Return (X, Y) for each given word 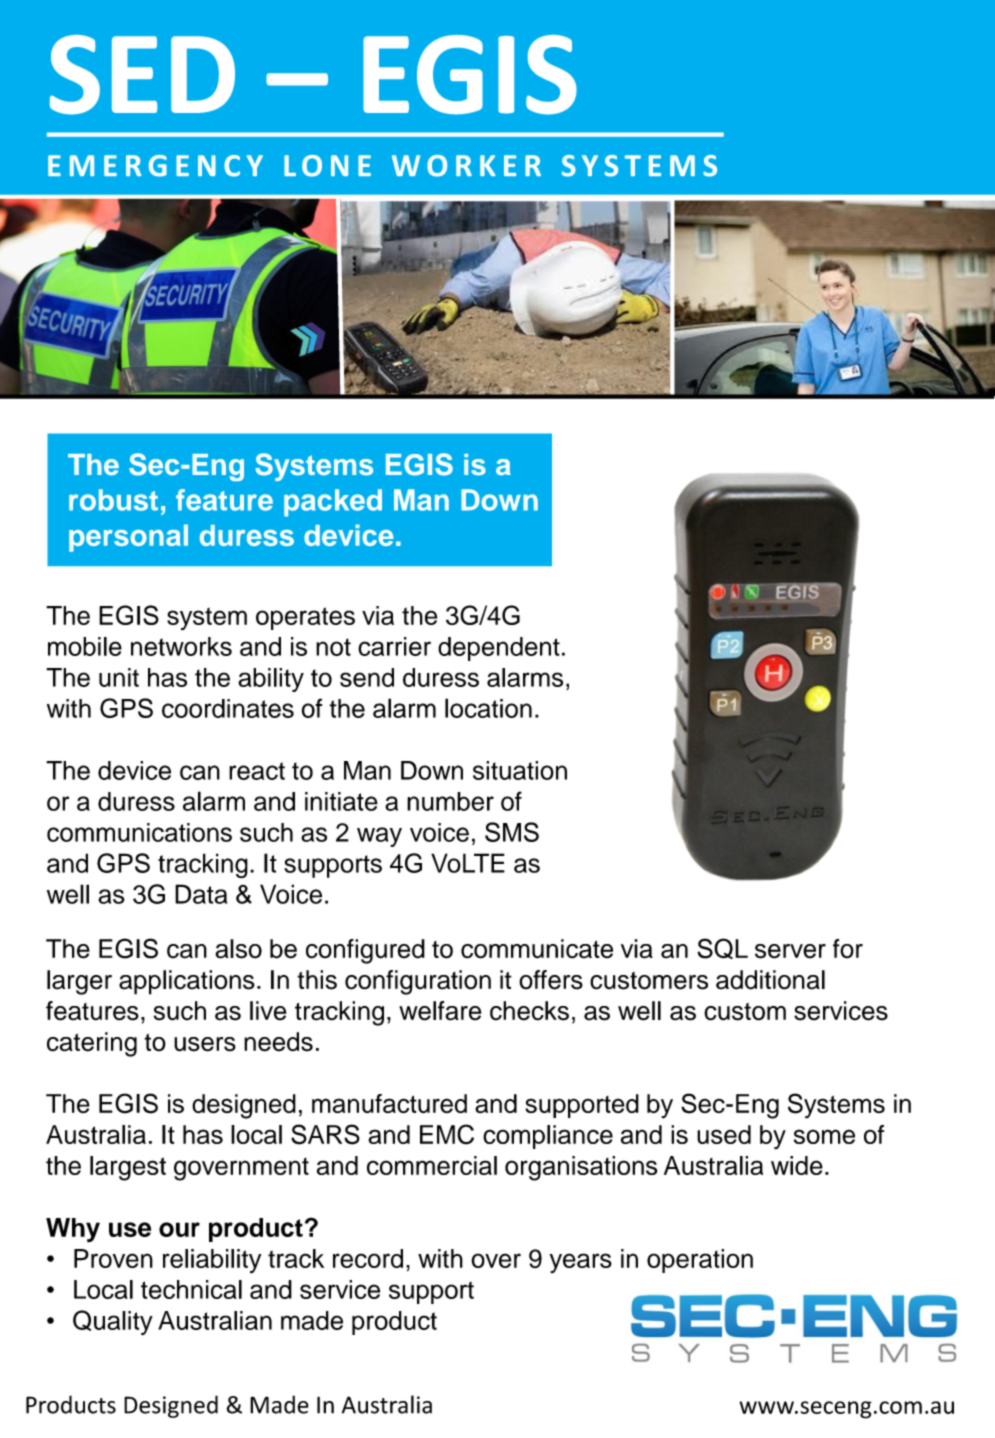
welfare (440, 1011)
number (450, 801)
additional (770, 980)
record (368, 1258)
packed (333, 503)
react (257, 771)
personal (128, 538)
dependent (499, 649)
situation (520, 770)
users (205, 1044)
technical (191, 1289)
